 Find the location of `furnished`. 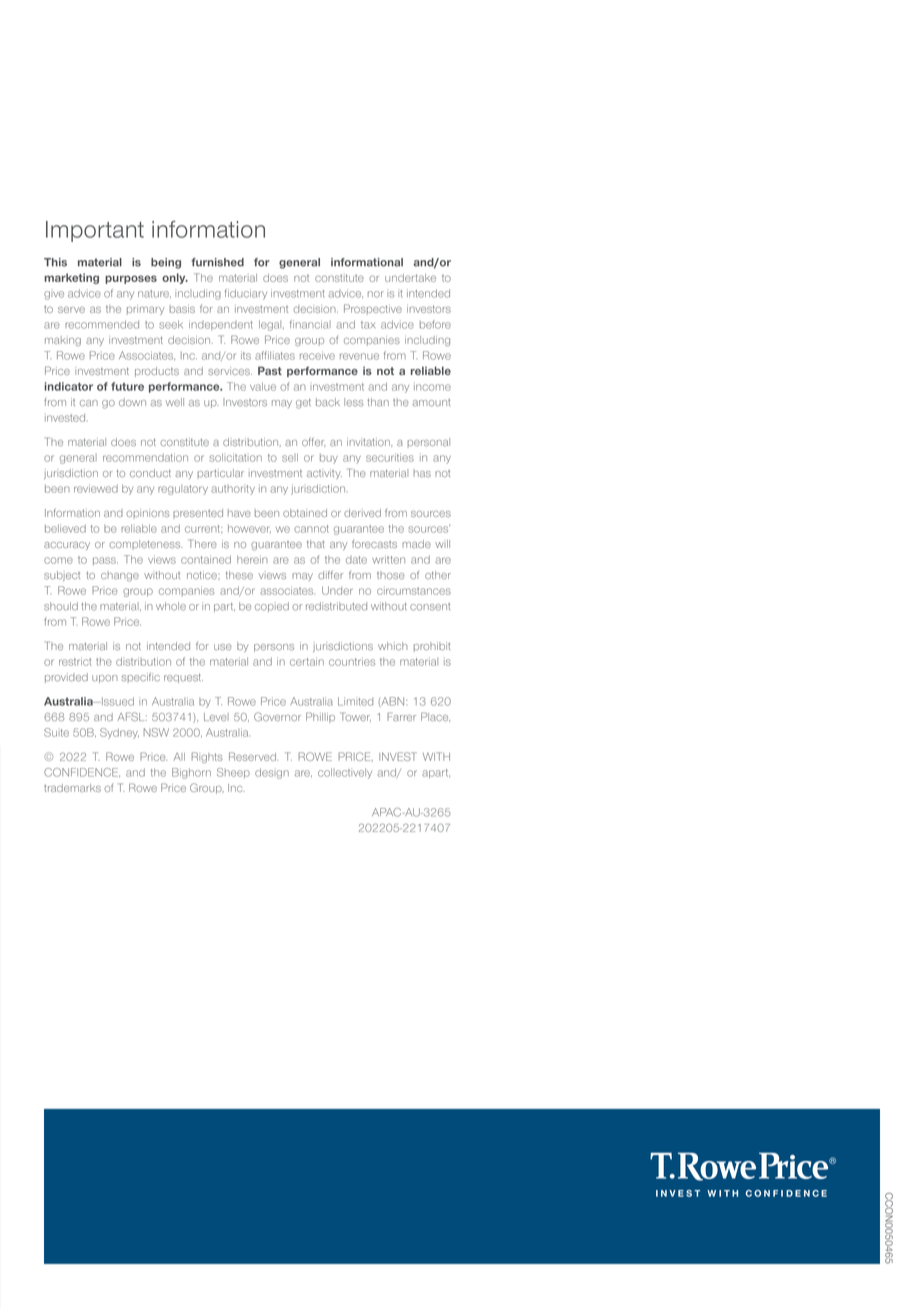

furnished is located at coordinates (217, 262).
